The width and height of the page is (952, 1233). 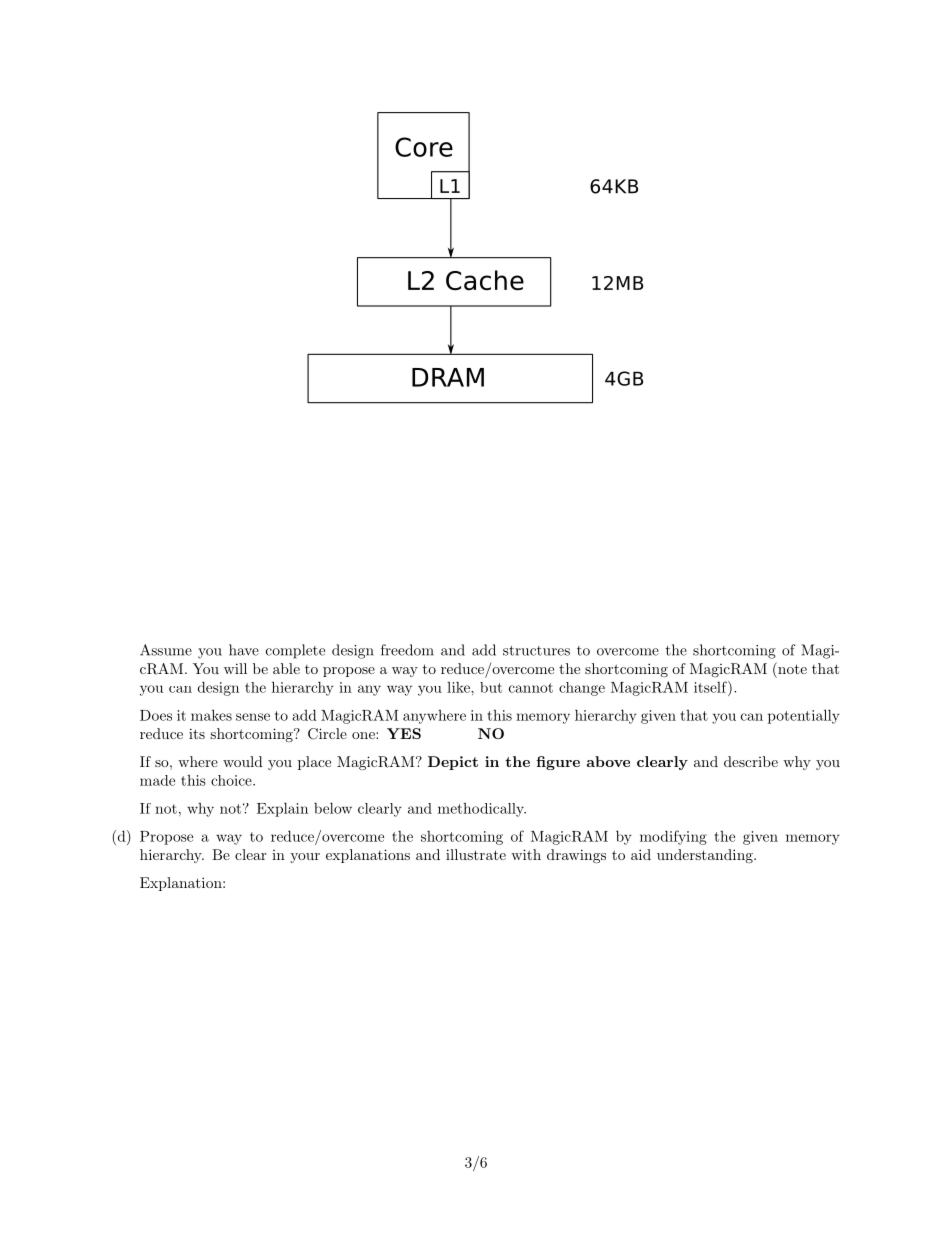 What do you see at coordinates (706, 856) in the page?
I see `understanding` at bounding box center [706, 856].
